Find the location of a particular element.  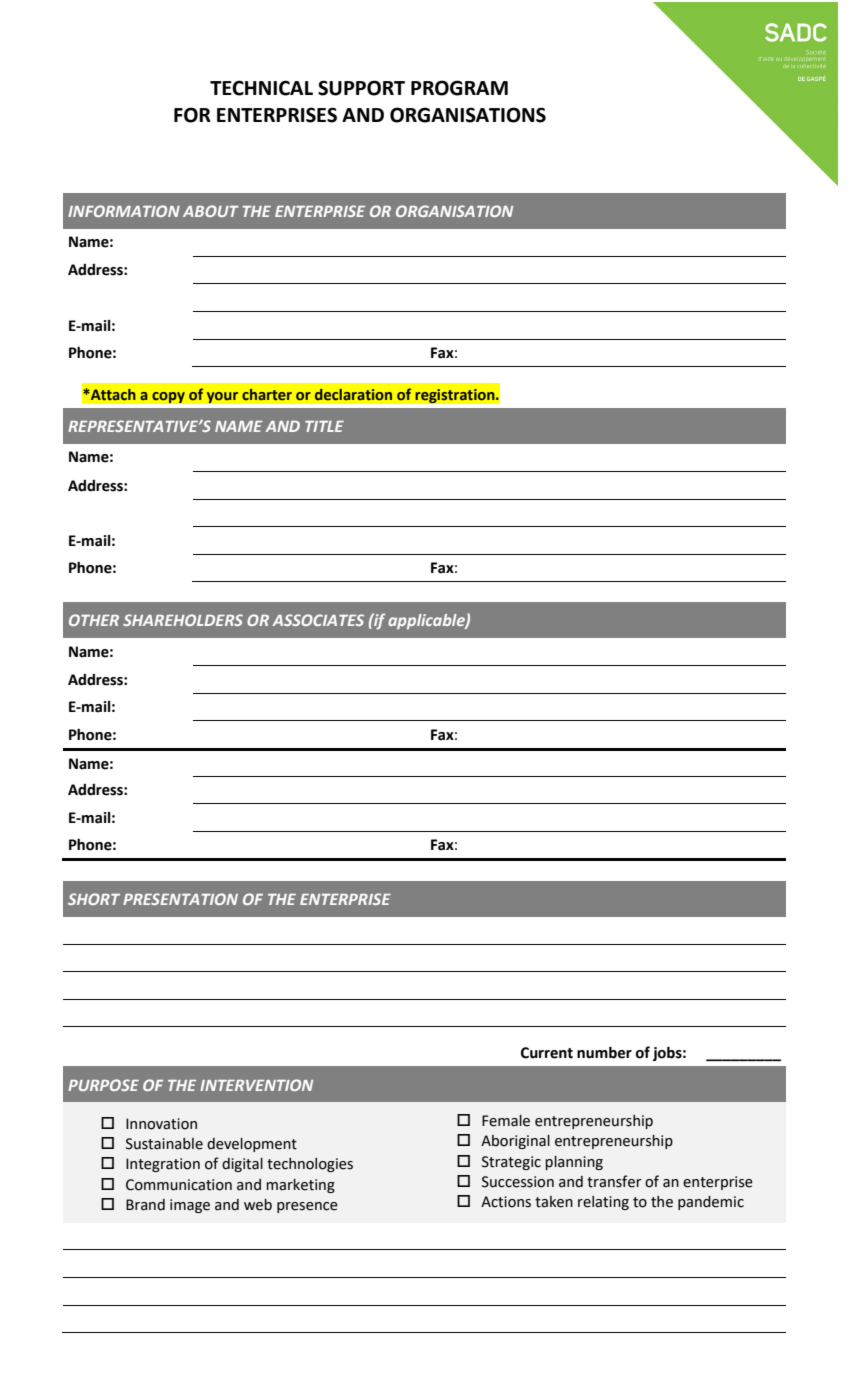

Integration is located at coordinates (163, 1165).
